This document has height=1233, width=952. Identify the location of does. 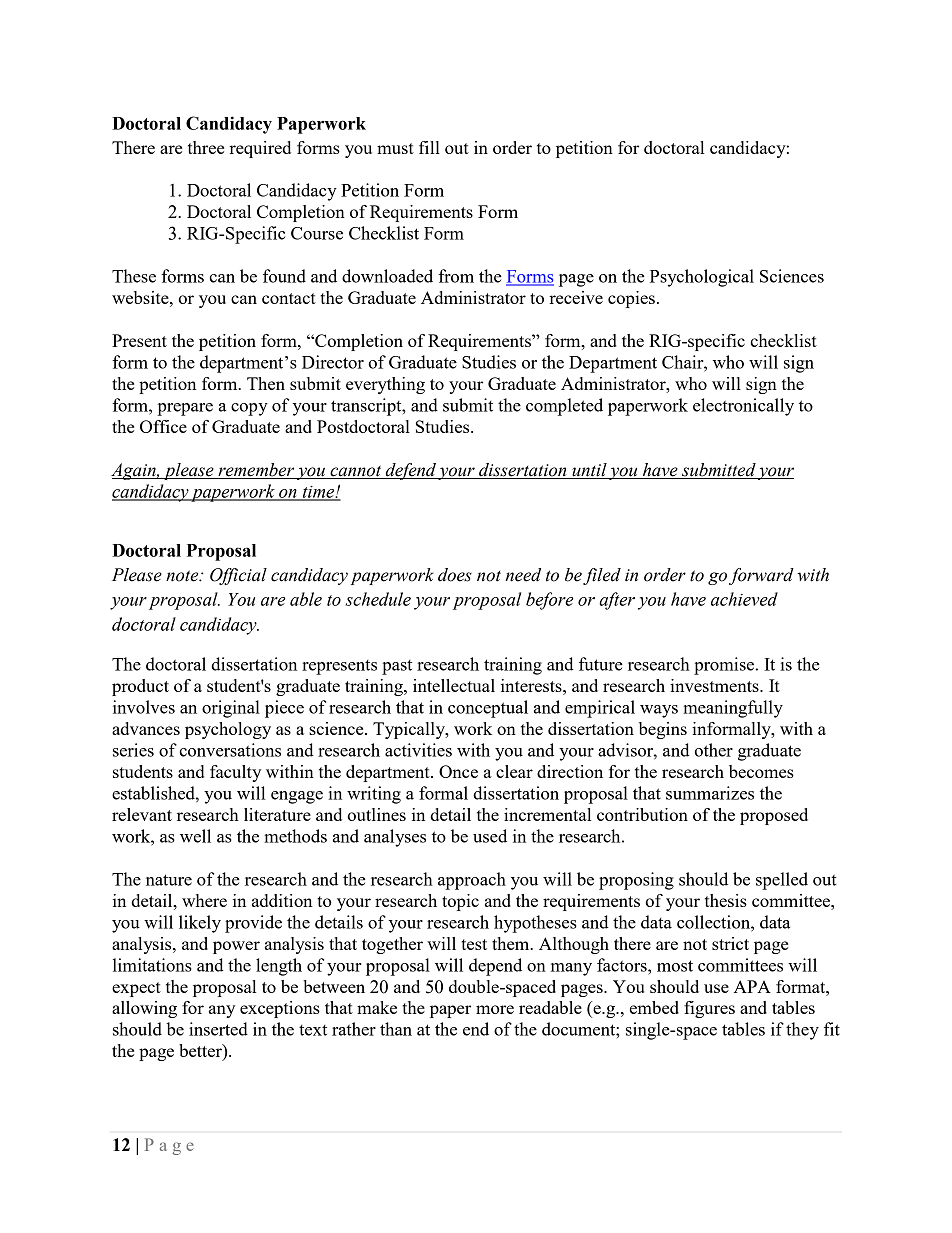
(455, 575).
